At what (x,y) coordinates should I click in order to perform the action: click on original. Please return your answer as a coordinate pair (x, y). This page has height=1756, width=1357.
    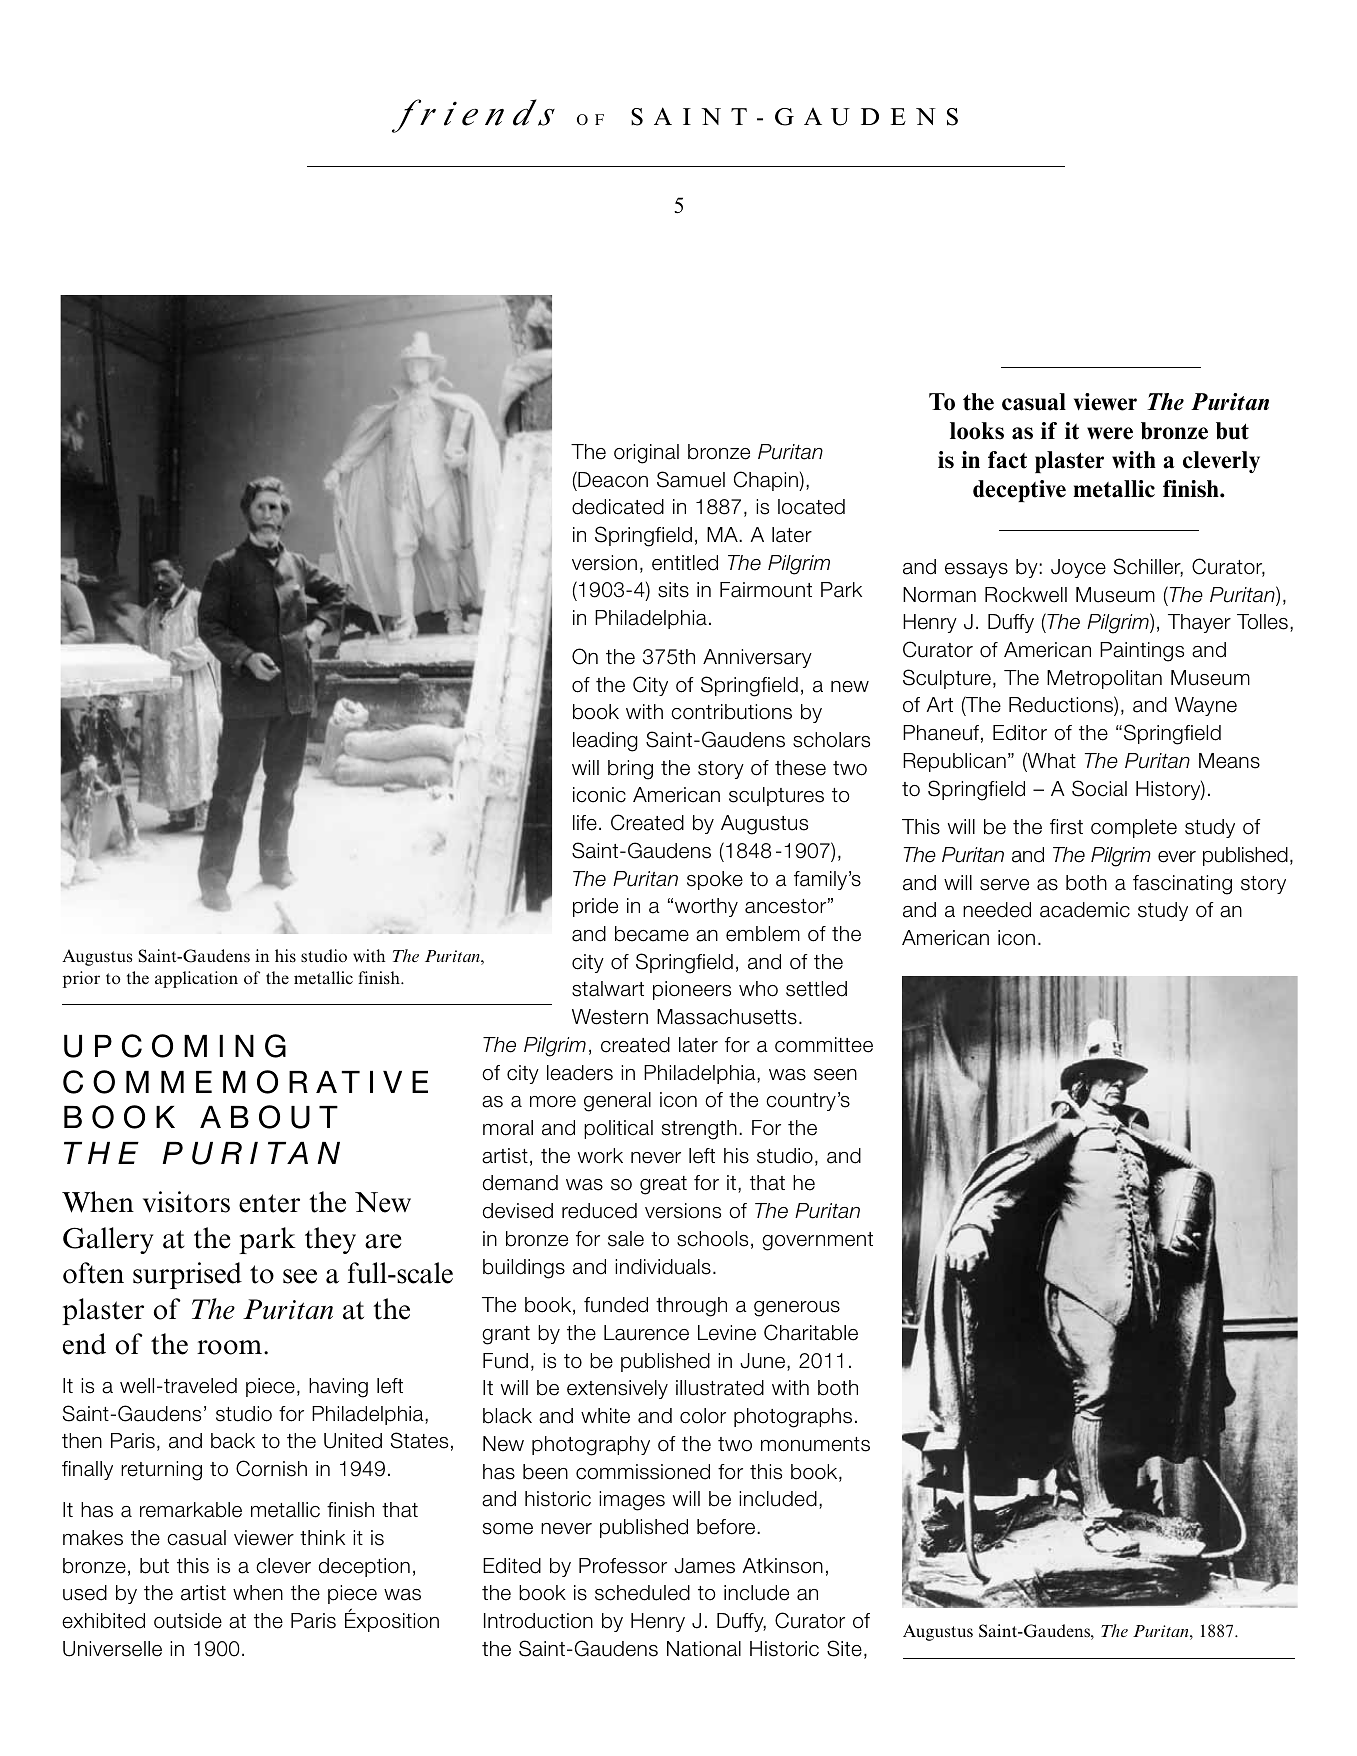
    Looking at the image, I should click on (646, 454).
